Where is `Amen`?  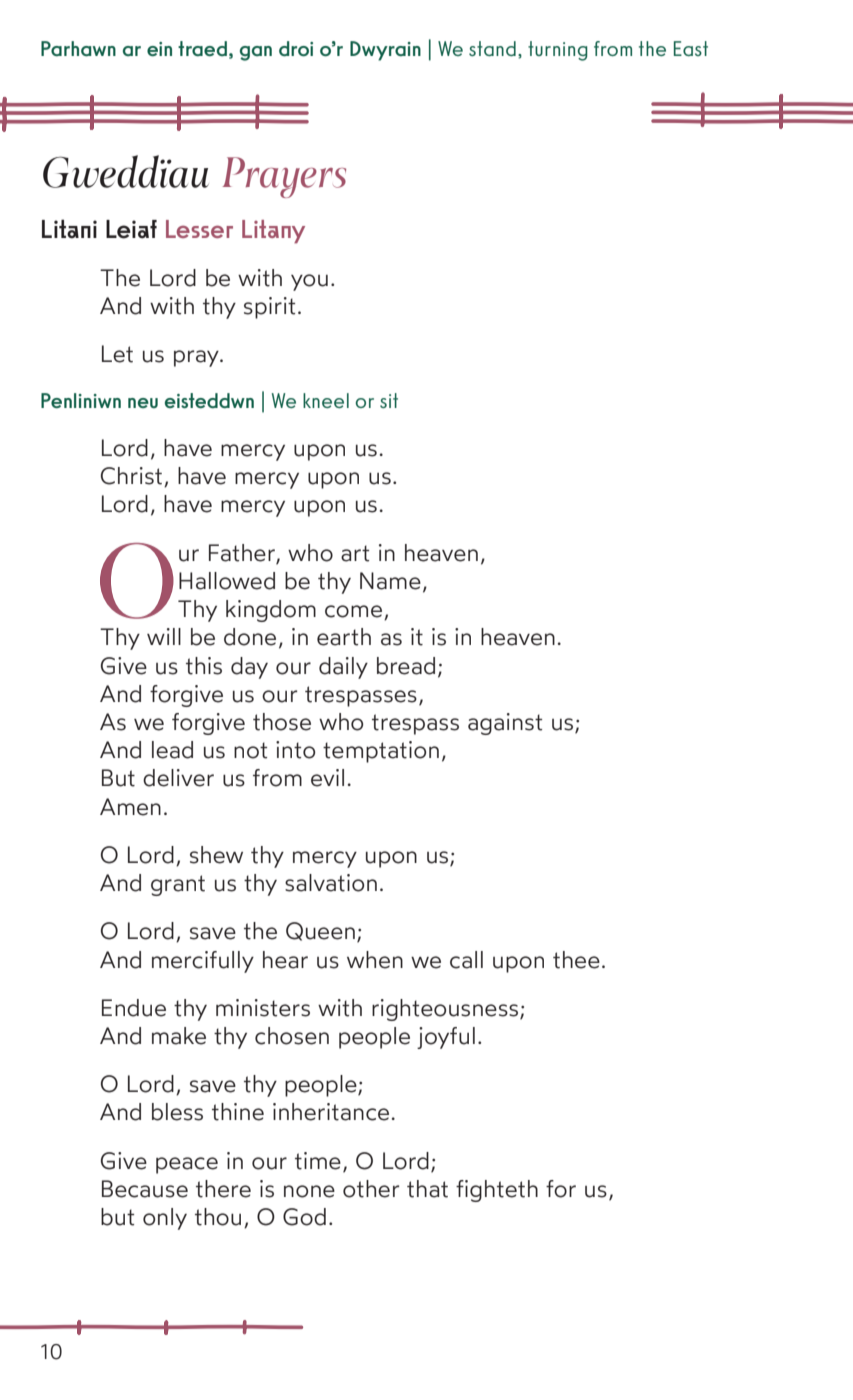
Amen is located at coordinates (130, 807).
